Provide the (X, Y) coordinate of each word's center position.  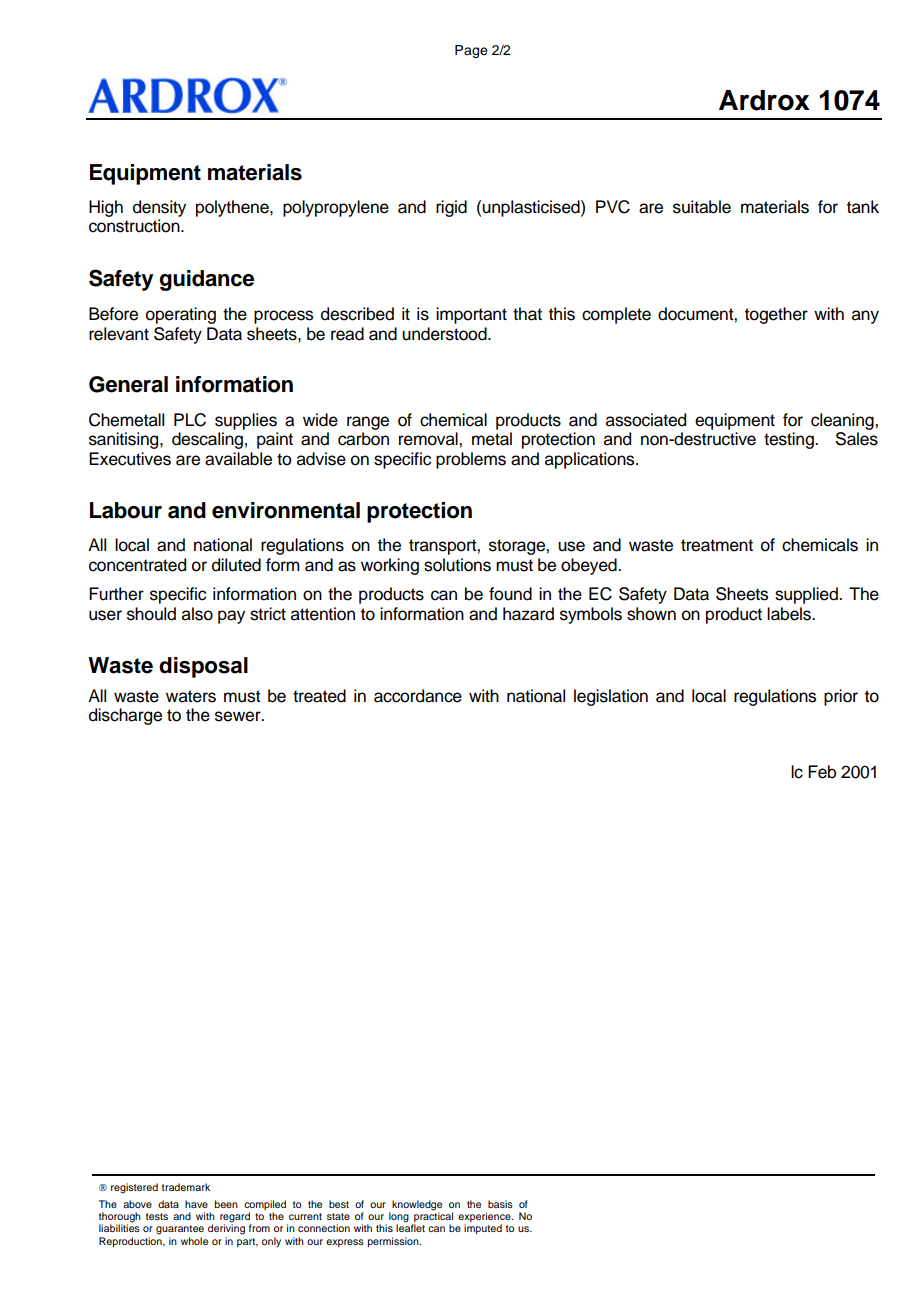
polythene (233, 208)
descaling (207, 440)
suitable (702, 207)
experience (485, 1217)
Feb (822, 772)
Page (471, 51)
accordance (418, 696)
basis (500, 1204)
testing (790, 440)
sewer (239, 716)
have (196, 1204)
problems (471, 460)
